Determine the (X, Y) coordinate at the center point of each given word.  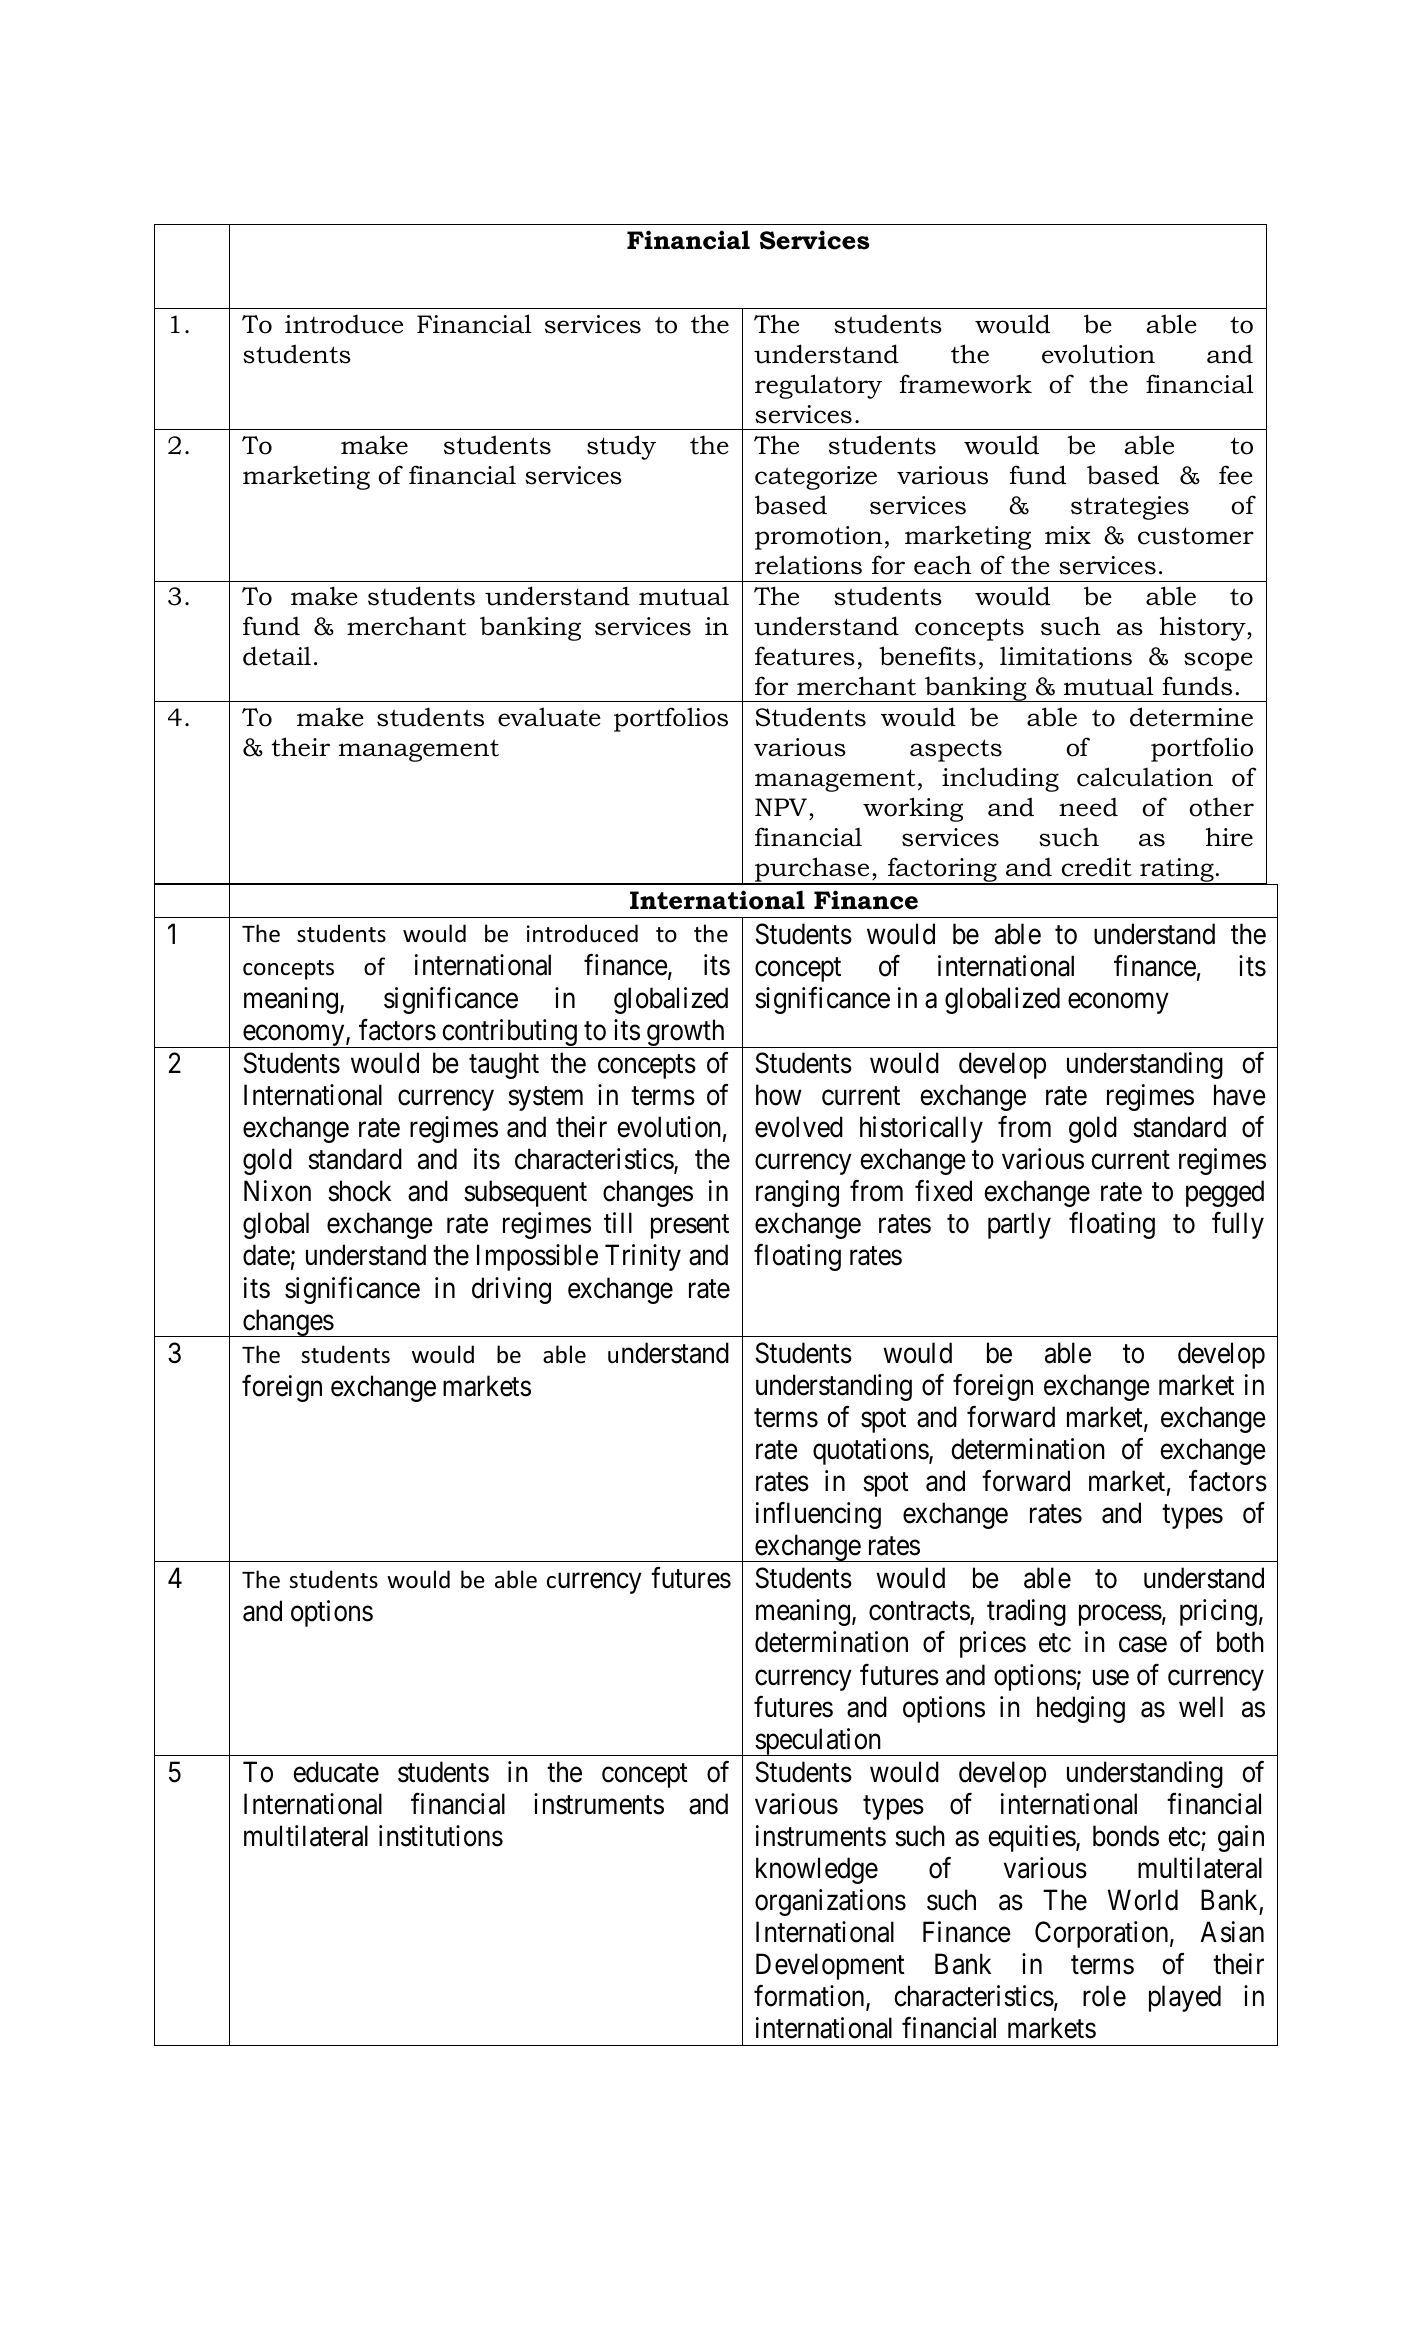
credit (1097, 867)
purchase (812, 871)
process (1120, 1616)
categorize (816, 478)
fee (1236, 475)
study (621, 447)
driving (511, 1290)
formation (810, 1997)
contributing (509, 1033)
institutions (441, 1836)
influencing (818, 1515)
